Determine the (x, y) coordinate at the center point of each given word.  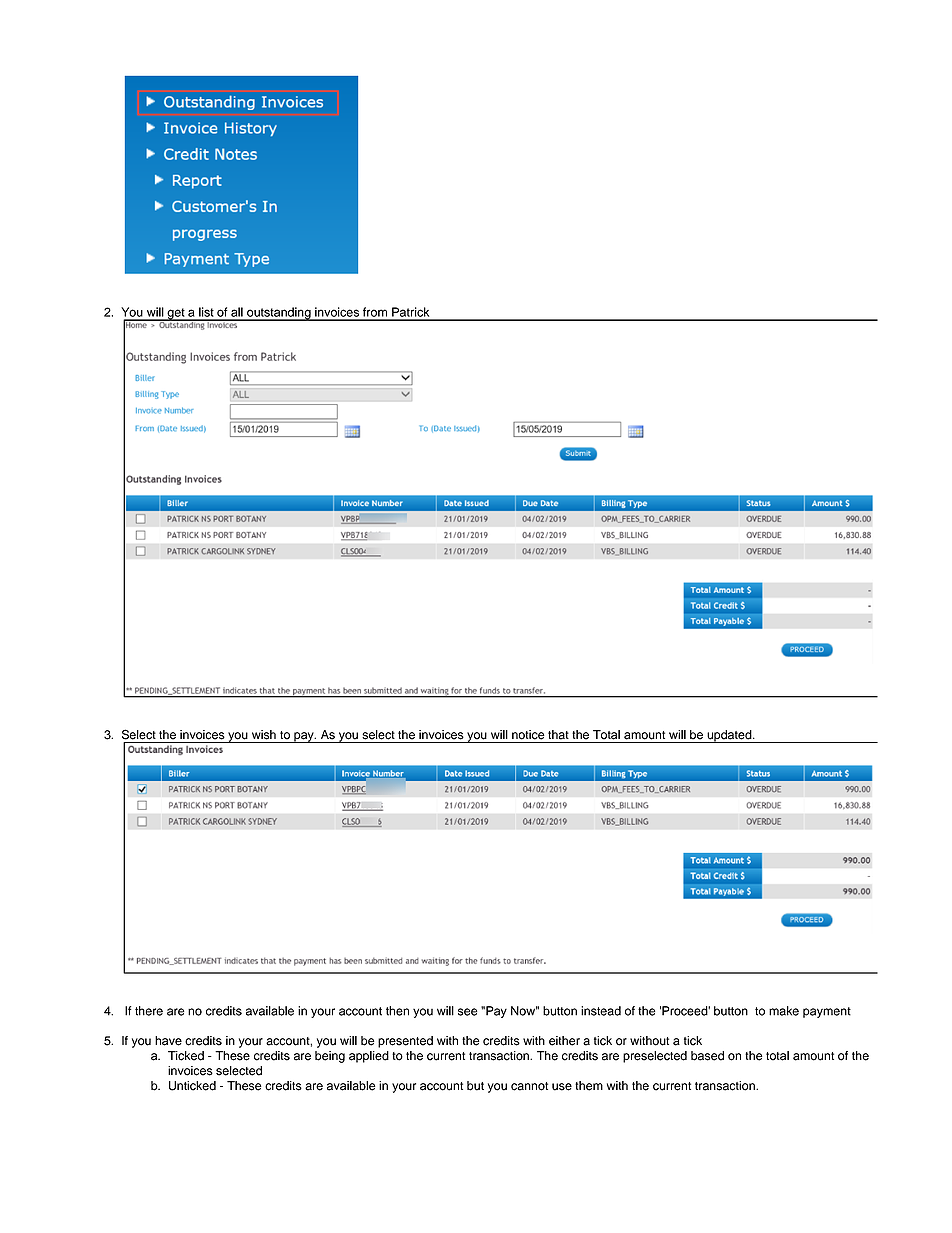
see (467, 1012)
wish (264, 735)
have (168, 1041)
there (149, 1011)
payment (827, 1012)
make (784, 1011)
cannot (529, 1086)
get (176, 314)
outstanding (279, 314)
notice (528, 735)
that (558, 735)
